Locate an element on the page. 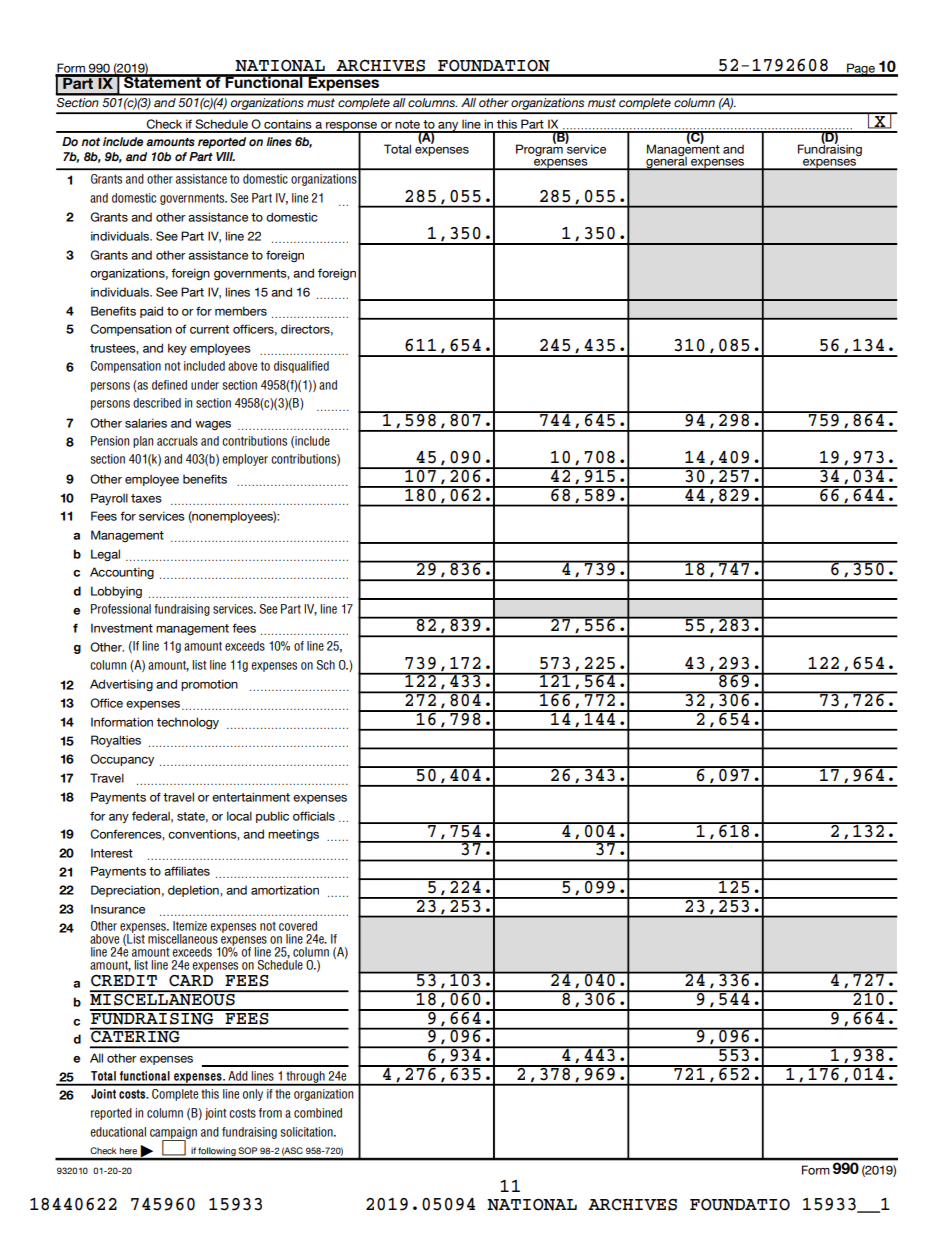 This image has height=1233, width=952. employer is located at coordinates (245, 460).
